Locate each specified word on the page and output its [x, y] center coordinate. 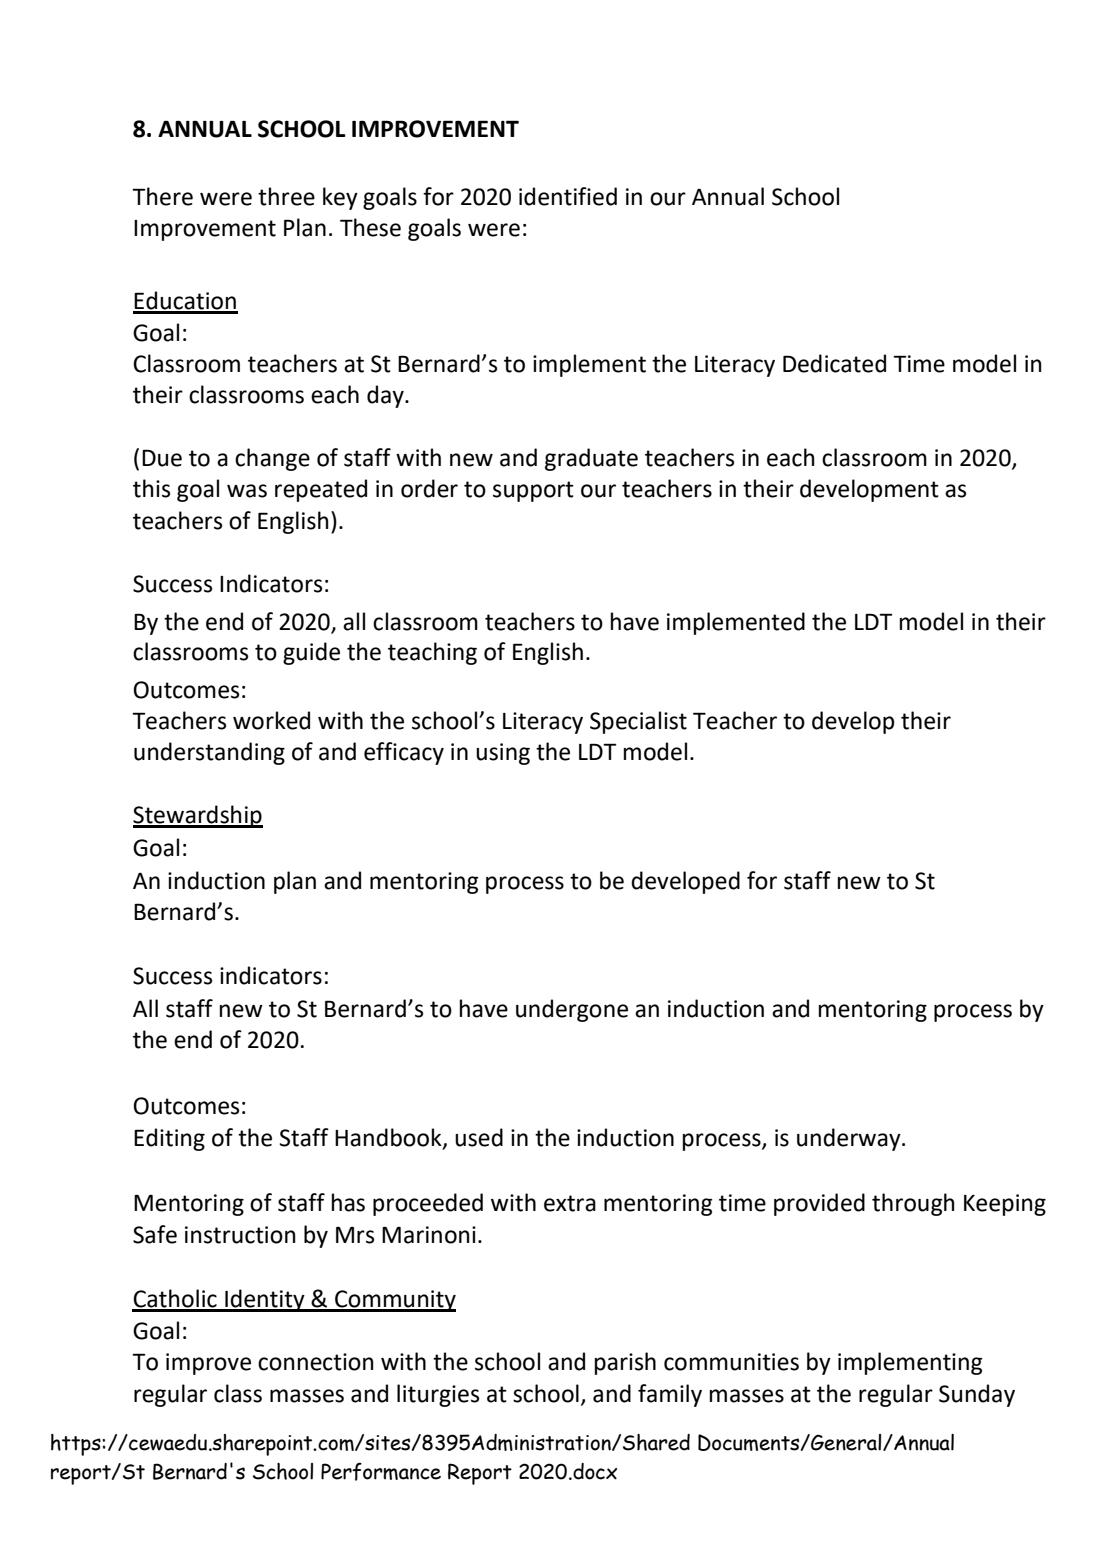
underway [850, 1139]
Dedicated [834, 363]
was [247, 491]
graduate [591, 459]
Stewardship [198, 816]
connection [316, 1362]
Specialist [638, 722]
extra [570, 1203]
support [533, 491]
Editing [169, 1139]
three [286, 196]
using [503, 754]
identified [568, 196]
